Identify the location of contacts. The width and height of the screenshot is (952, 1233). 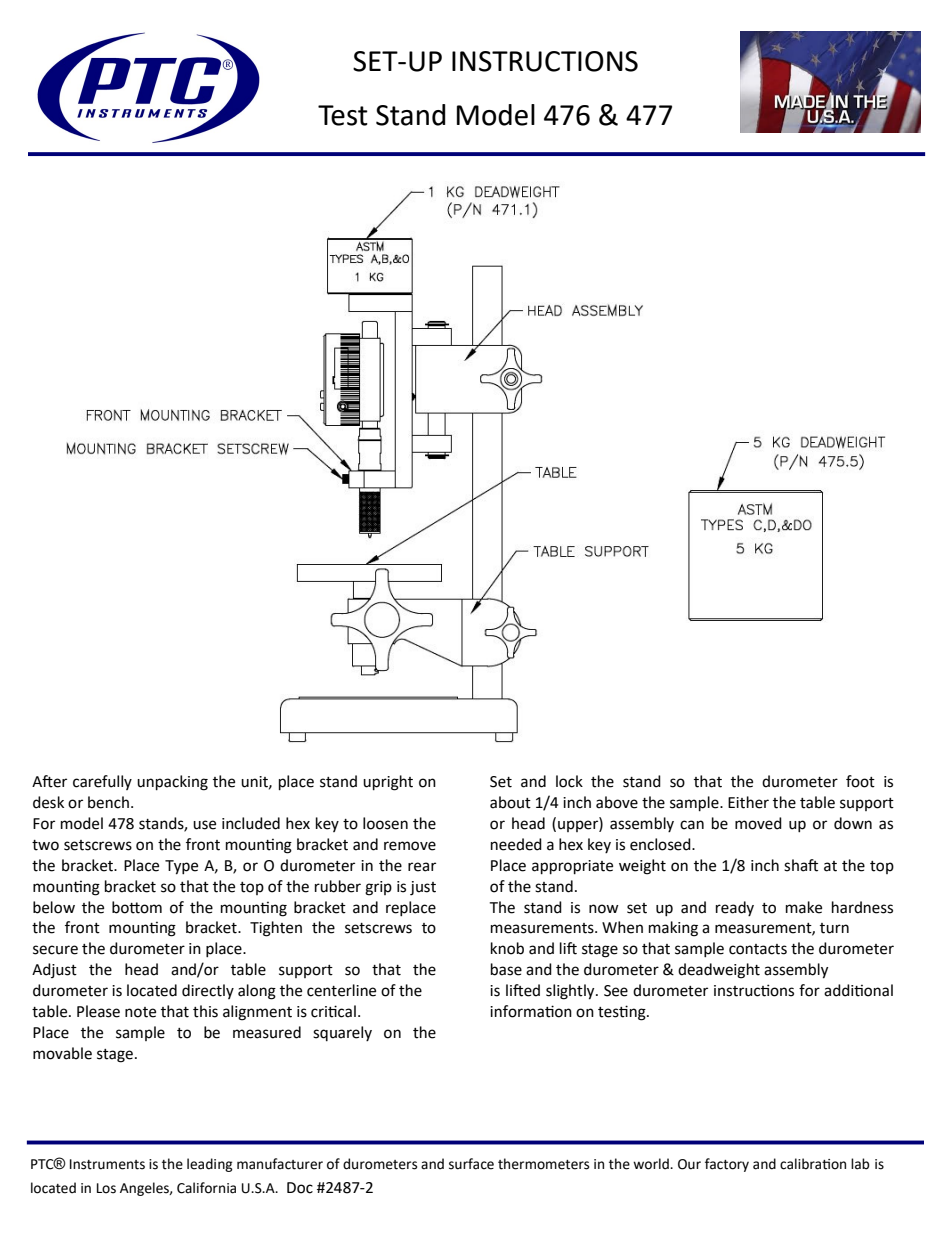
(758, 949).
